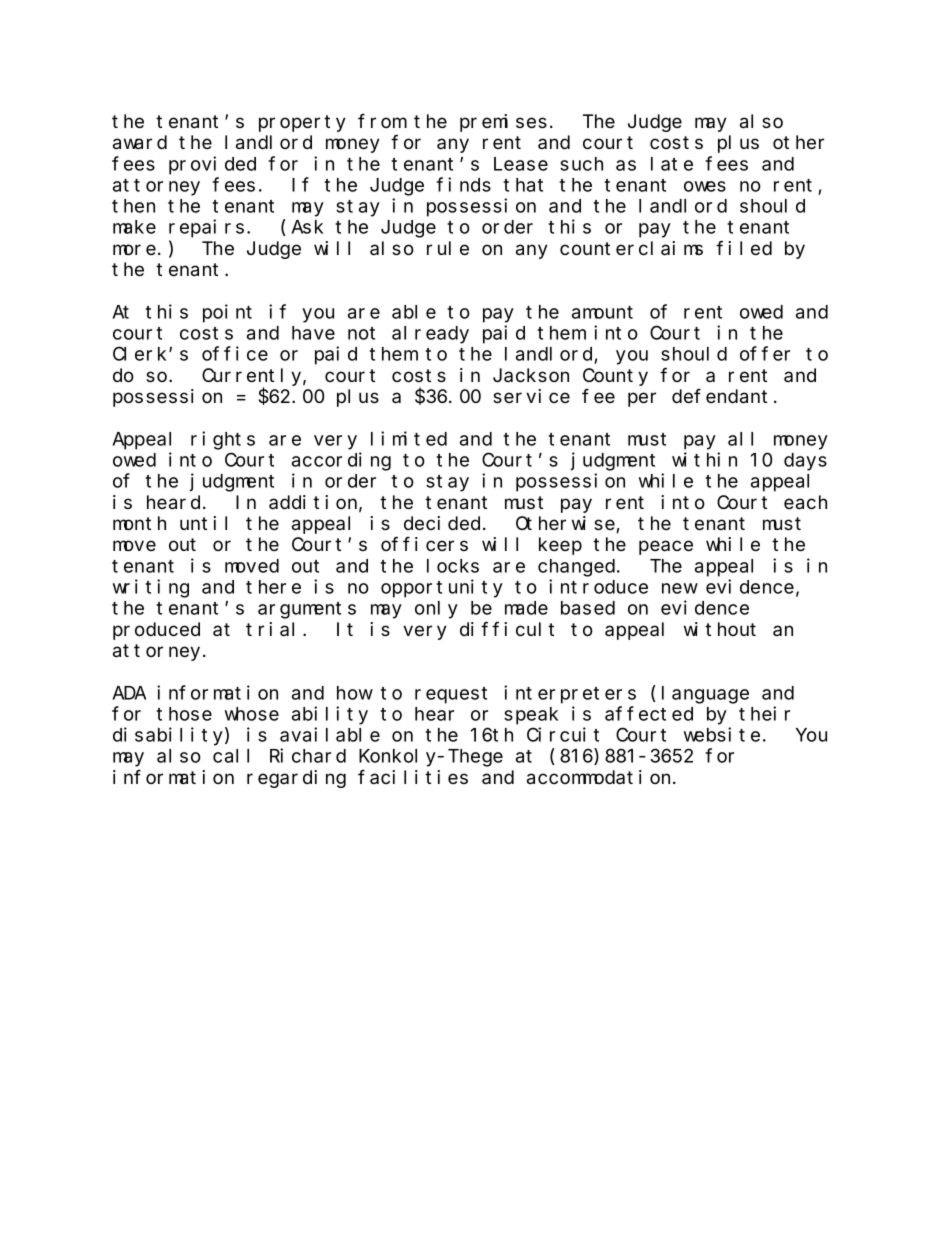  What do you see at coordinates (704, 459) in the page?
I see `within` at bounding box center [704, 459].
